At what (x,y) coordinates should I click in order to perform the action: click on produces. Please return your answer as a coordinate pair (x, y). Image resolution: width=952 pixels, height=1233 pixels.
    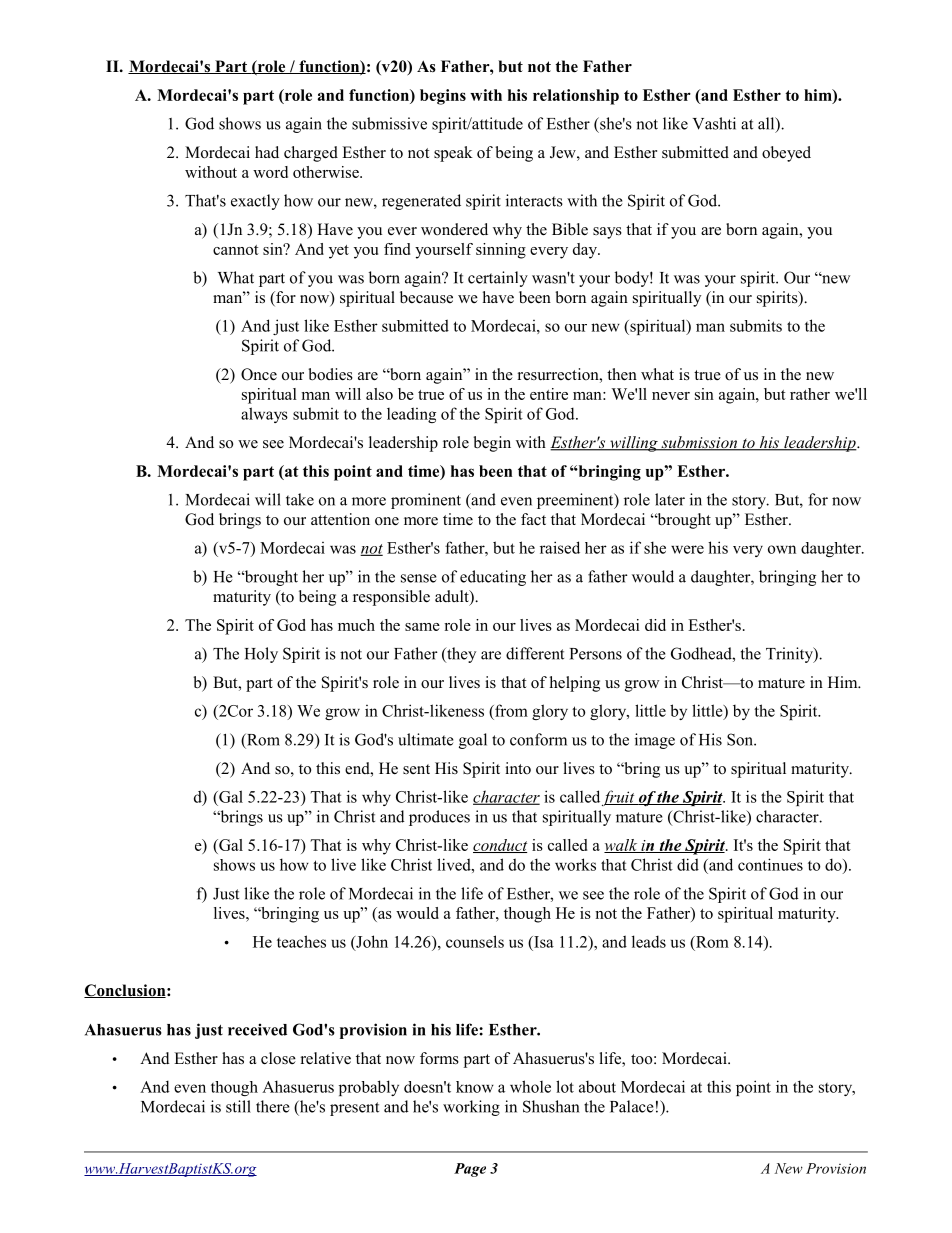
    Looking at the image, I should click on (439, 818).
